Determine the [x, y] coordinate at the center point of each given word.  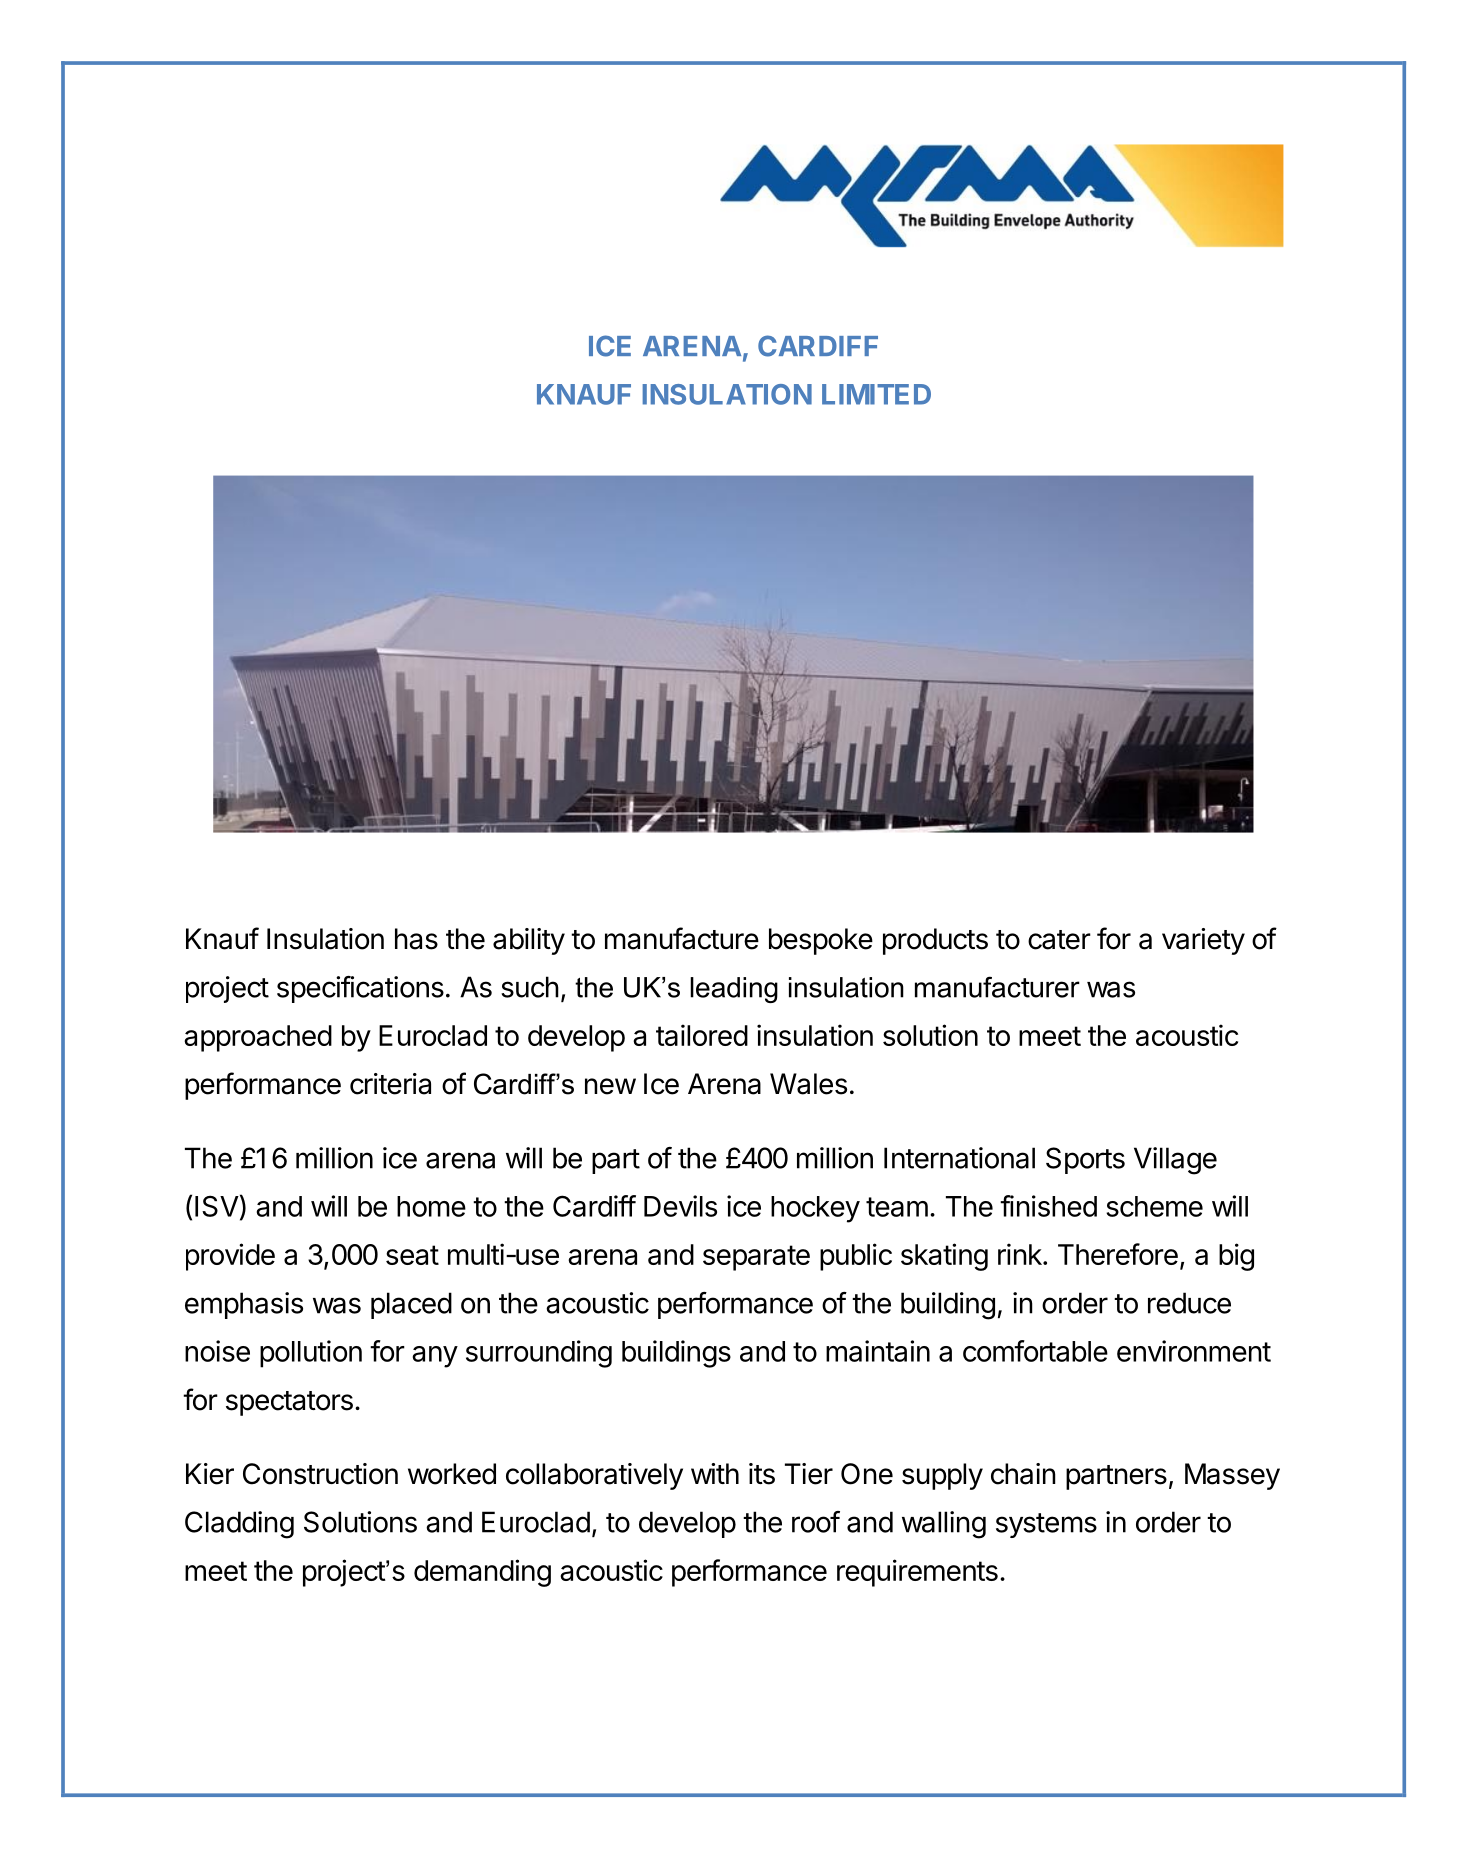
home [431, 1206]
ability [529, 941]
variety [1203, 941]
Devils [680, 1206]
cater [1059, 940]
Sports [1085, 1160]
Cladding [239, 1525]
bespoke [821, 941]
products [935, 941]
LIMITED [876, 394]
